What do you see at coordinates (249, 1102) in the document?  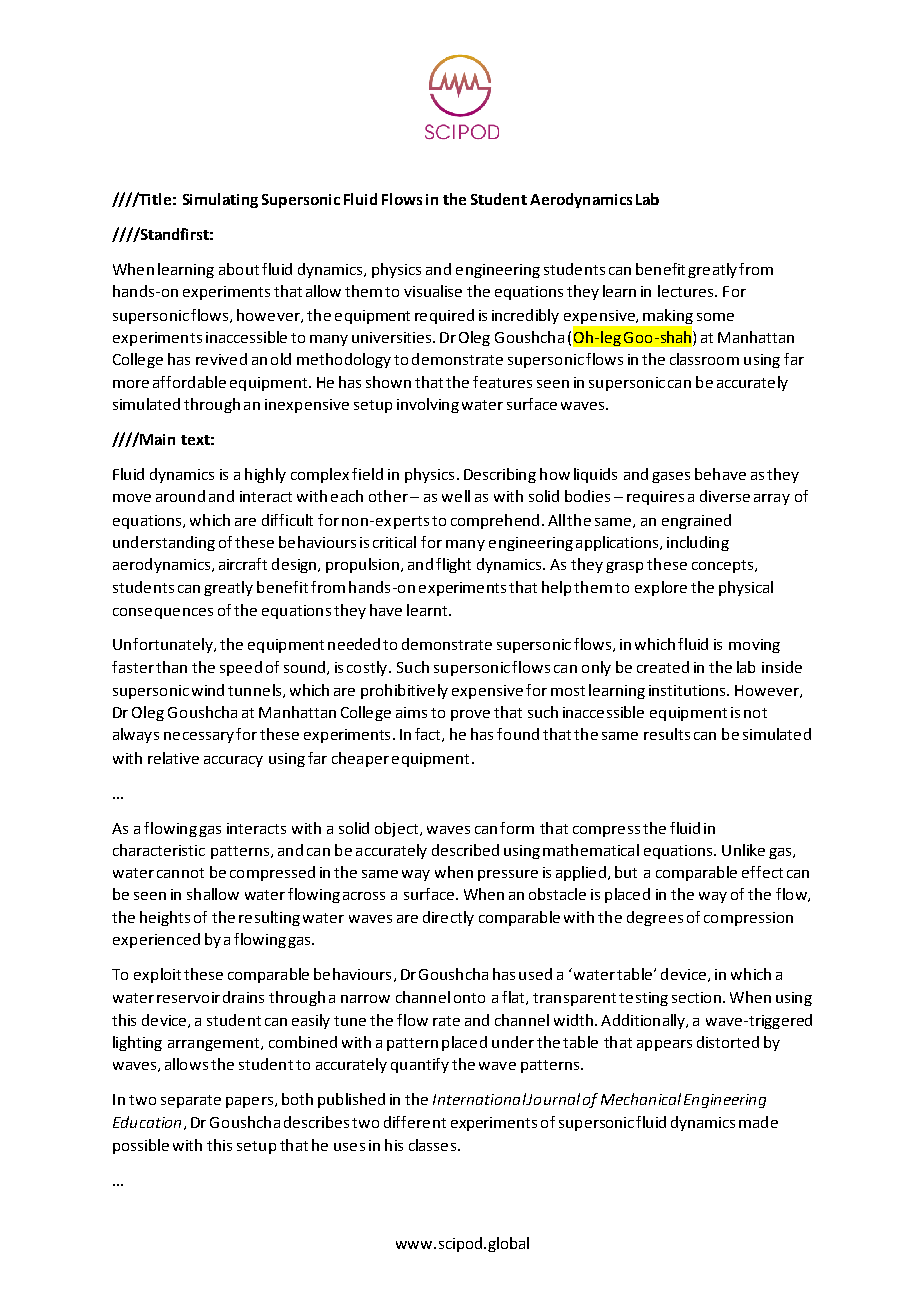 I see `papers` at bounding box center [249, 1102].
